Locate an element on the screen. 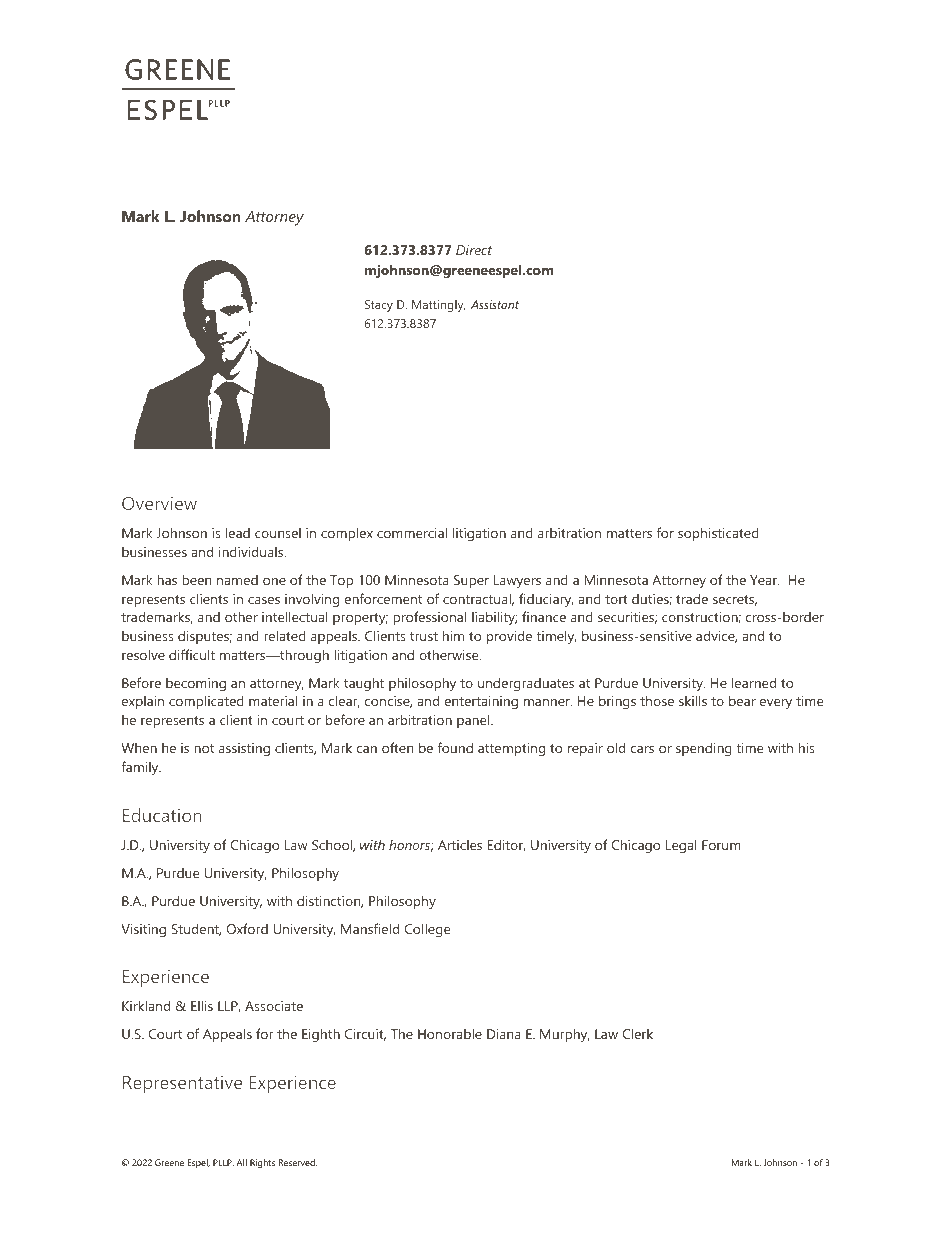  Stacy is located at coordinates (379, 306).
